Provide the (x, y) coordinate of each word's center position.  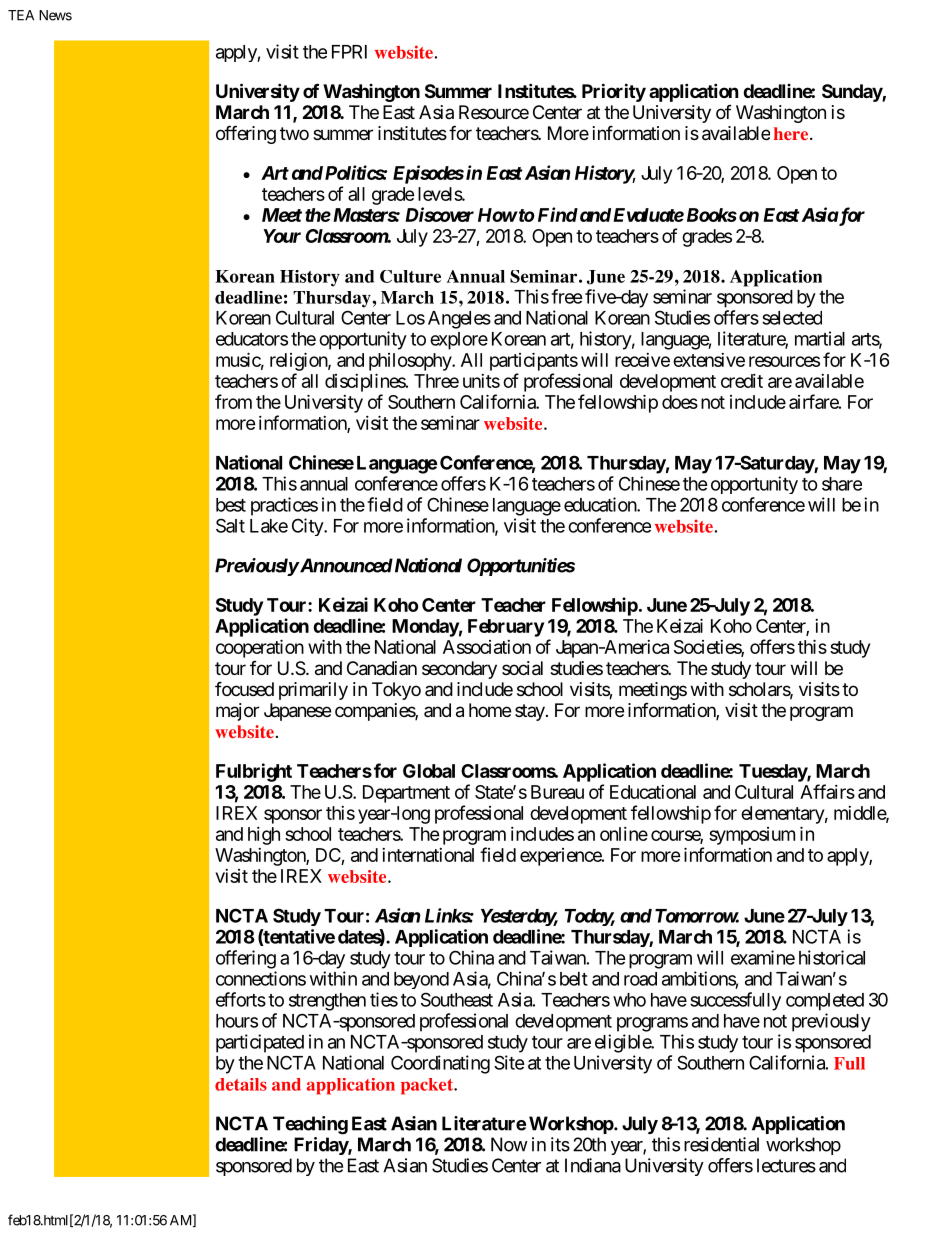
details (241, 1084)
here (792, 133)
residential (721, 1144)
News (55, 15)
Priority (614, 92)
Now (509, 1144)
